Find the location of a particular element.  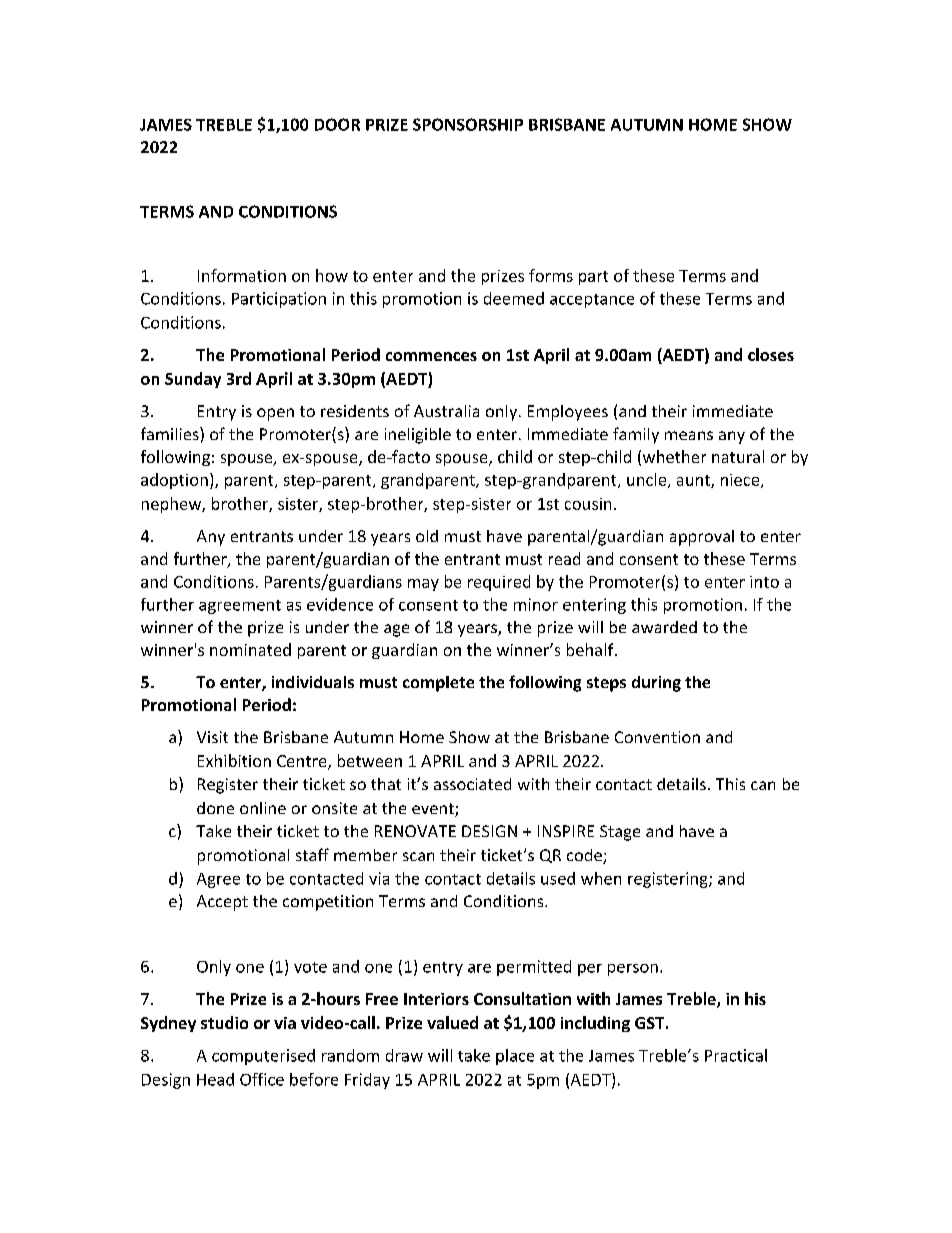

required is located at coordinates (499, 583).
